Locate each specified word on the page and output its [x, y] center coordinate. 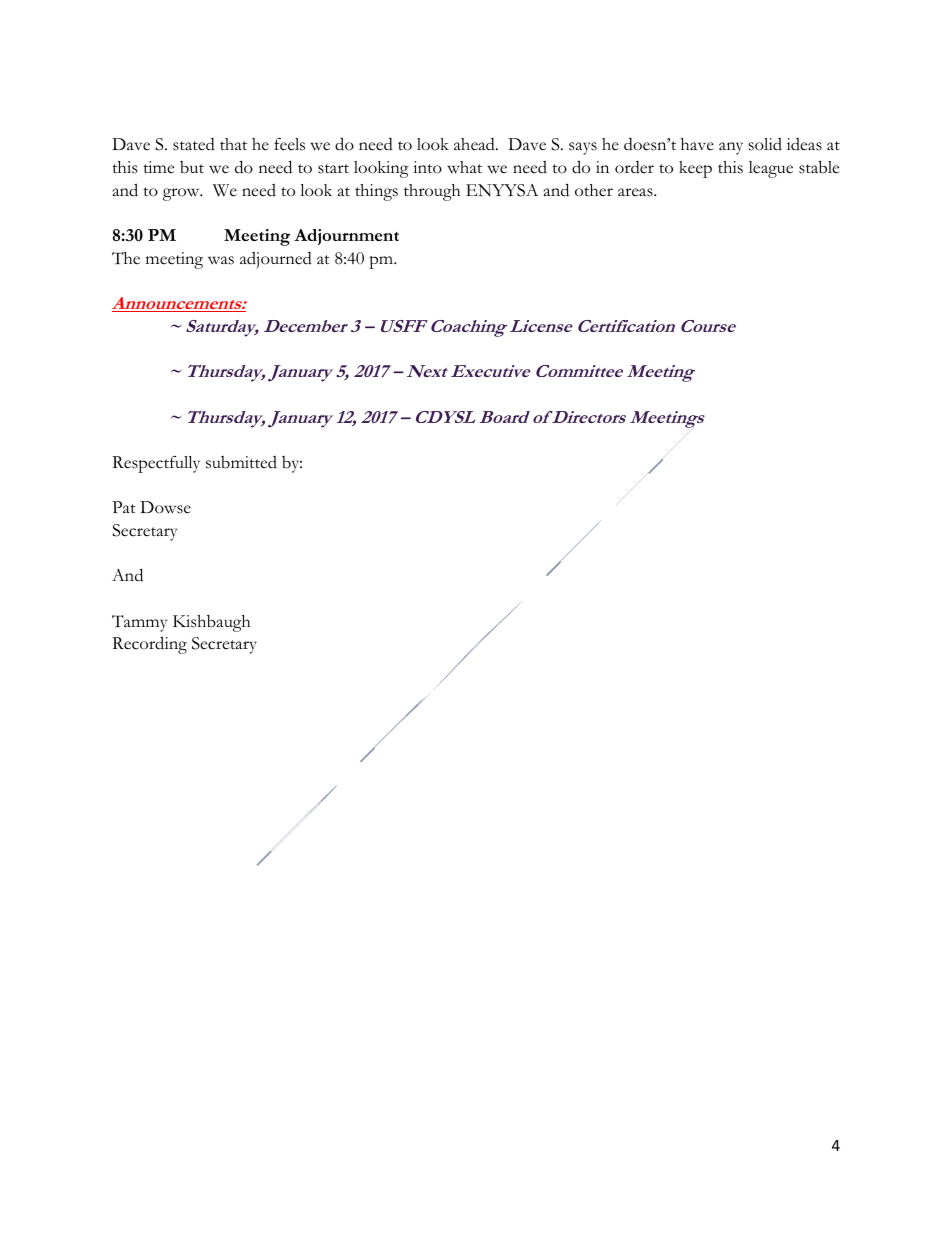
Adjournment [346, 237]
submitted [241, 462]
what [464, 167]
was [221, 260]
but [192, 167]
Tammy [139, 623]
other [594, 190]
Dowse [165, 507]
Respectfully [156, 464]
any [731, 148]
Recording [149, 645]
